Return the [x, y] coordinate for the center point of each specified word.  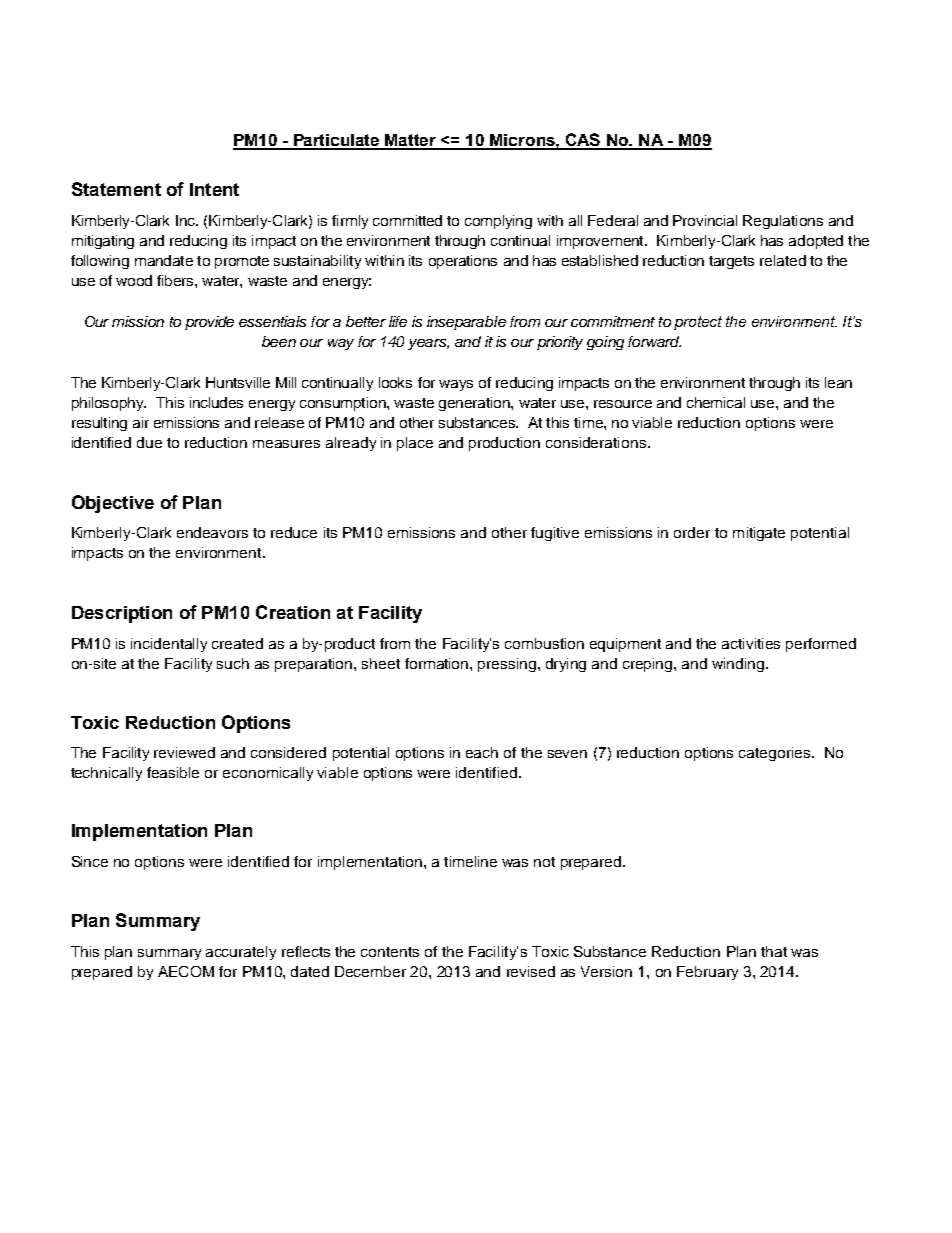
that [774, 951]
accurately [241, 953]
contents [390, 952]
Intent [214, 189]
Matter [411, 141]
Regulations [783, 222]
